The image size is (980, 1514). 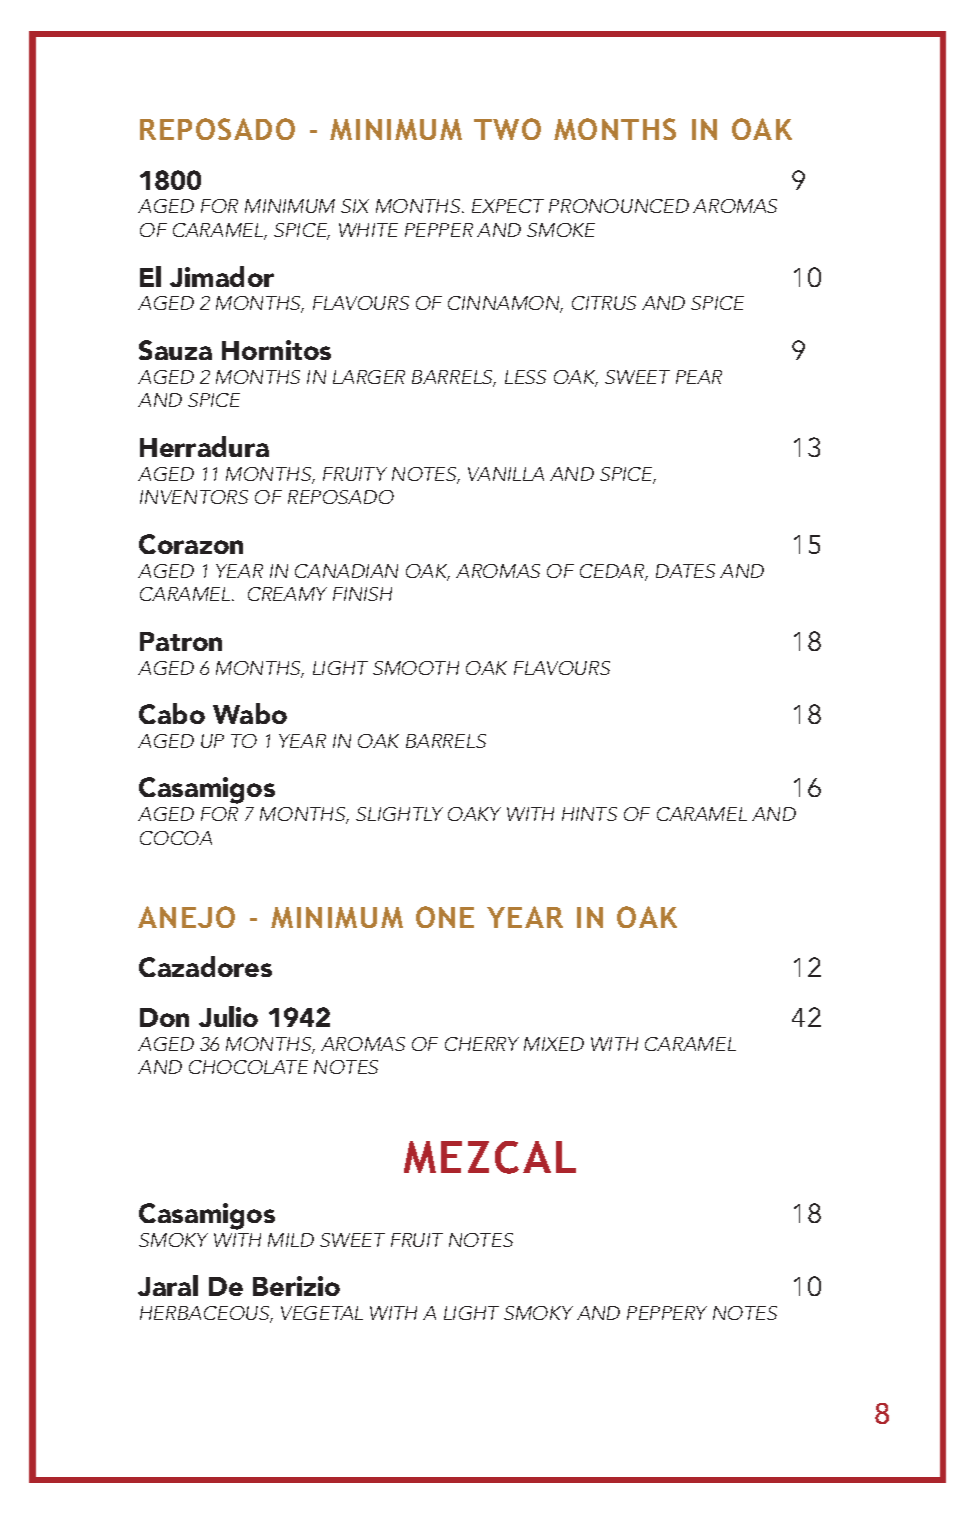 I want to click on VEGETAL, so click(x=322, y=1313).
